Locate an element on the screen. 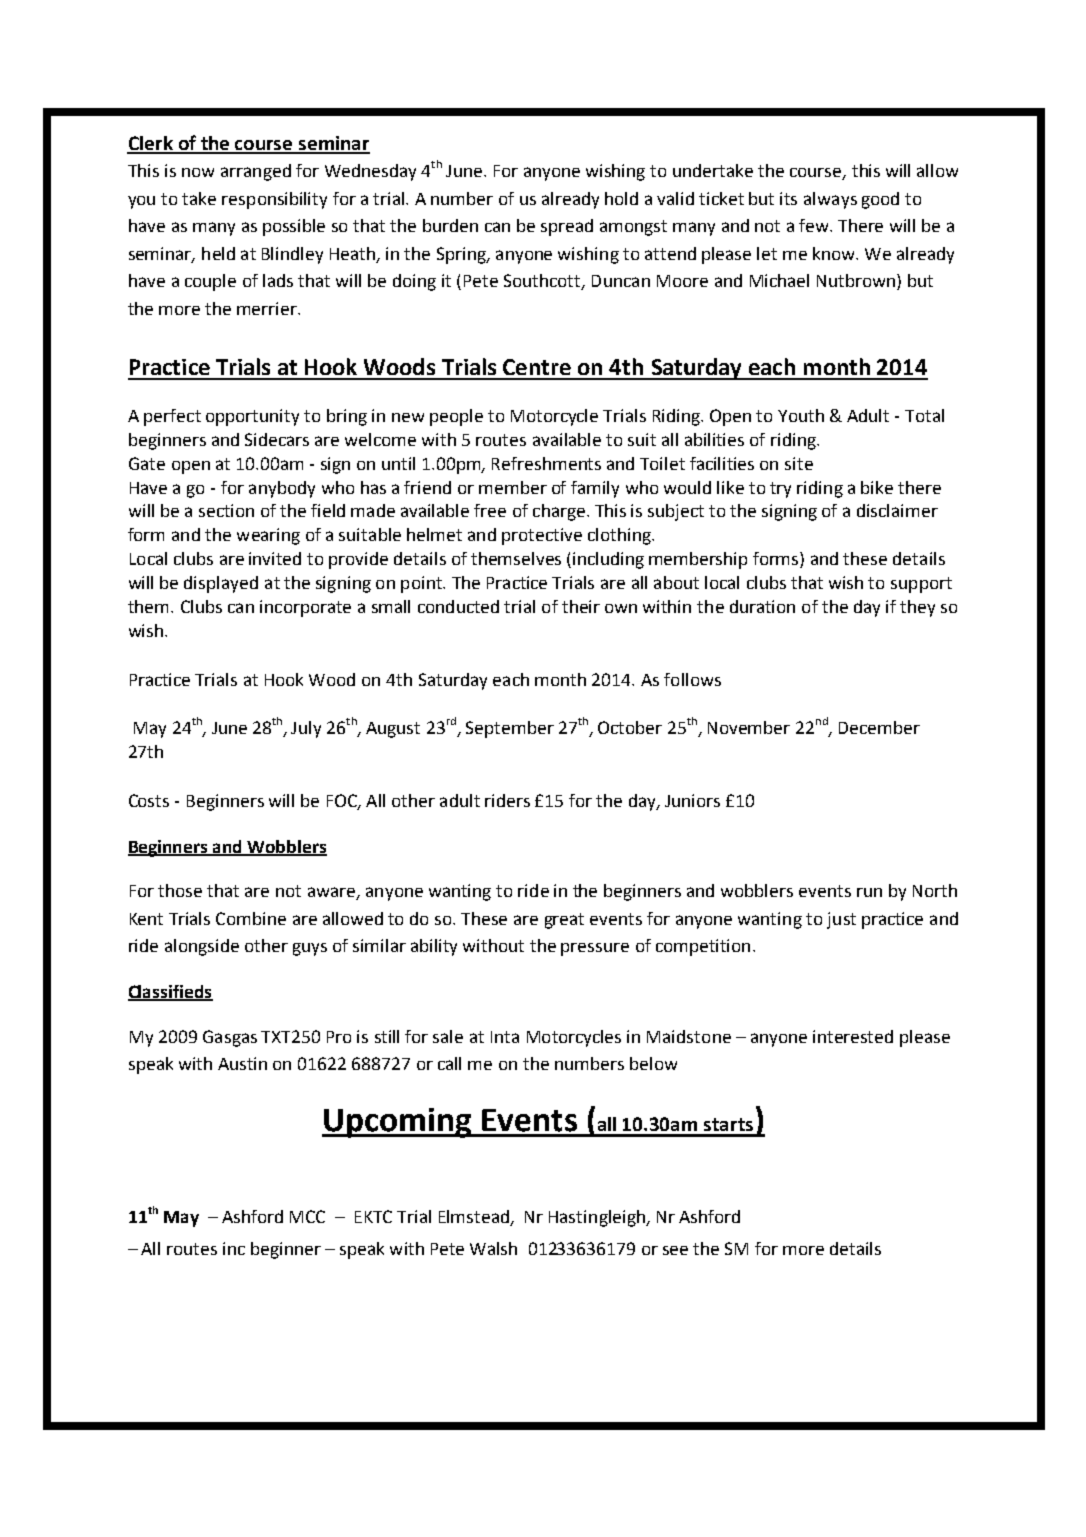 The width and height of the screenshot is (1086, 1537). spread is located at coordinates (567, 227).
